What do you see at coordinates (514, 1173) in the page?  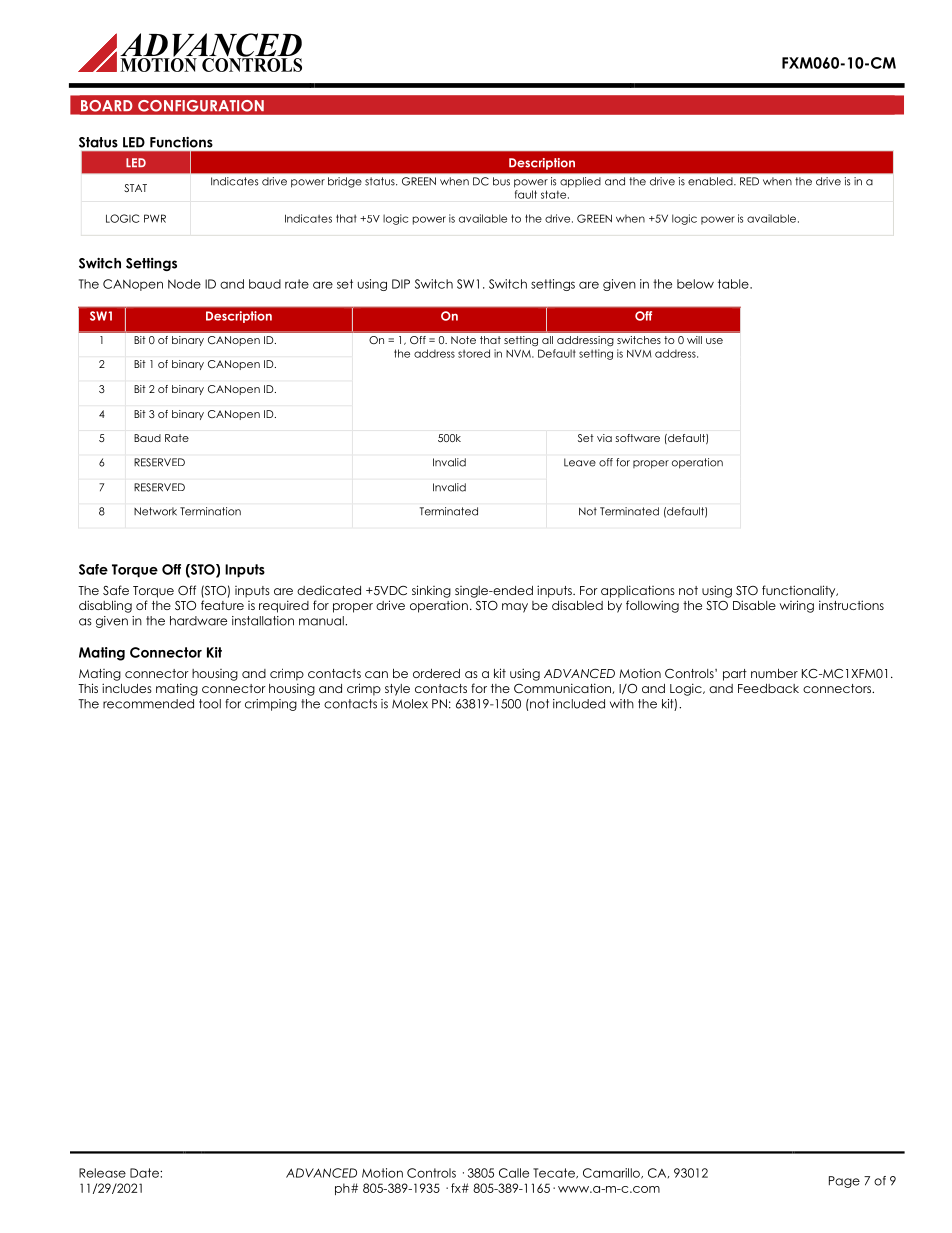 I see `Calle` at bounding box center [514, 1173].
